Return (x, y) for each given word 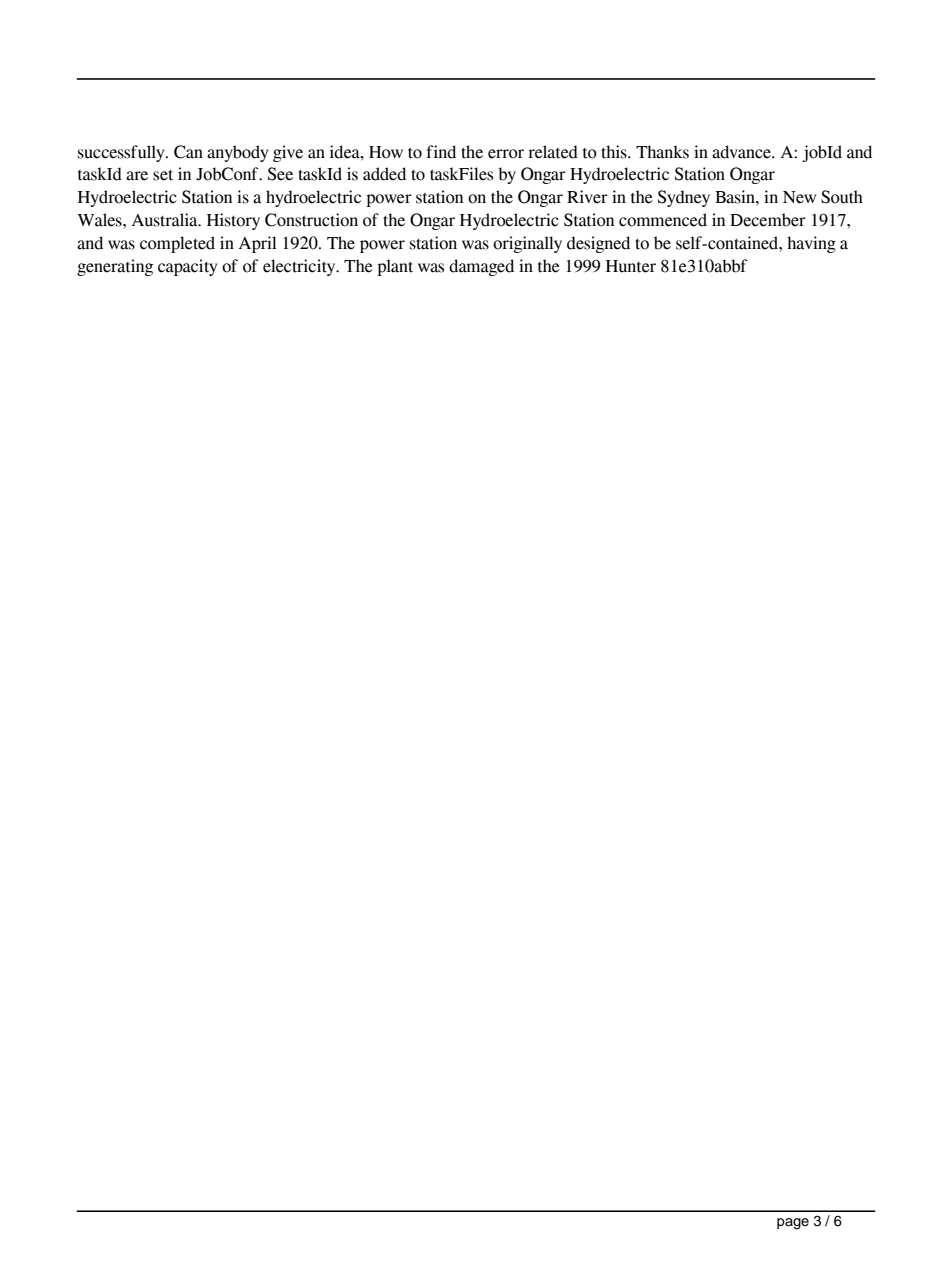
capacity (187, 267)
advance (742, 152)
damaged (481, 267)
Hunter (631, 266)
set (163, 175)
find (441, 152)
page (793, 1224)
